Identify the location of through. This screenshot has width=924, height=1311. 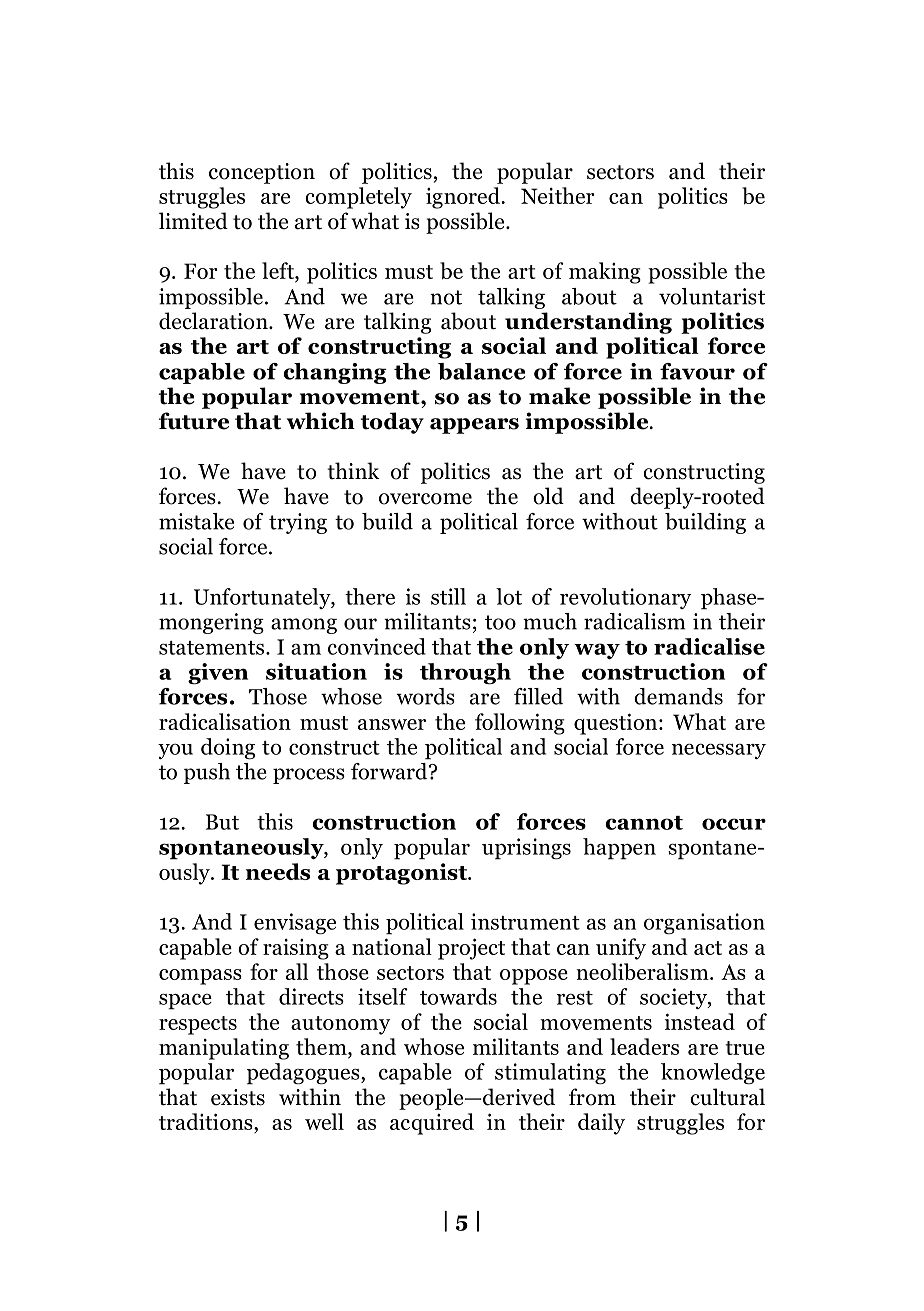
(465, 674).
